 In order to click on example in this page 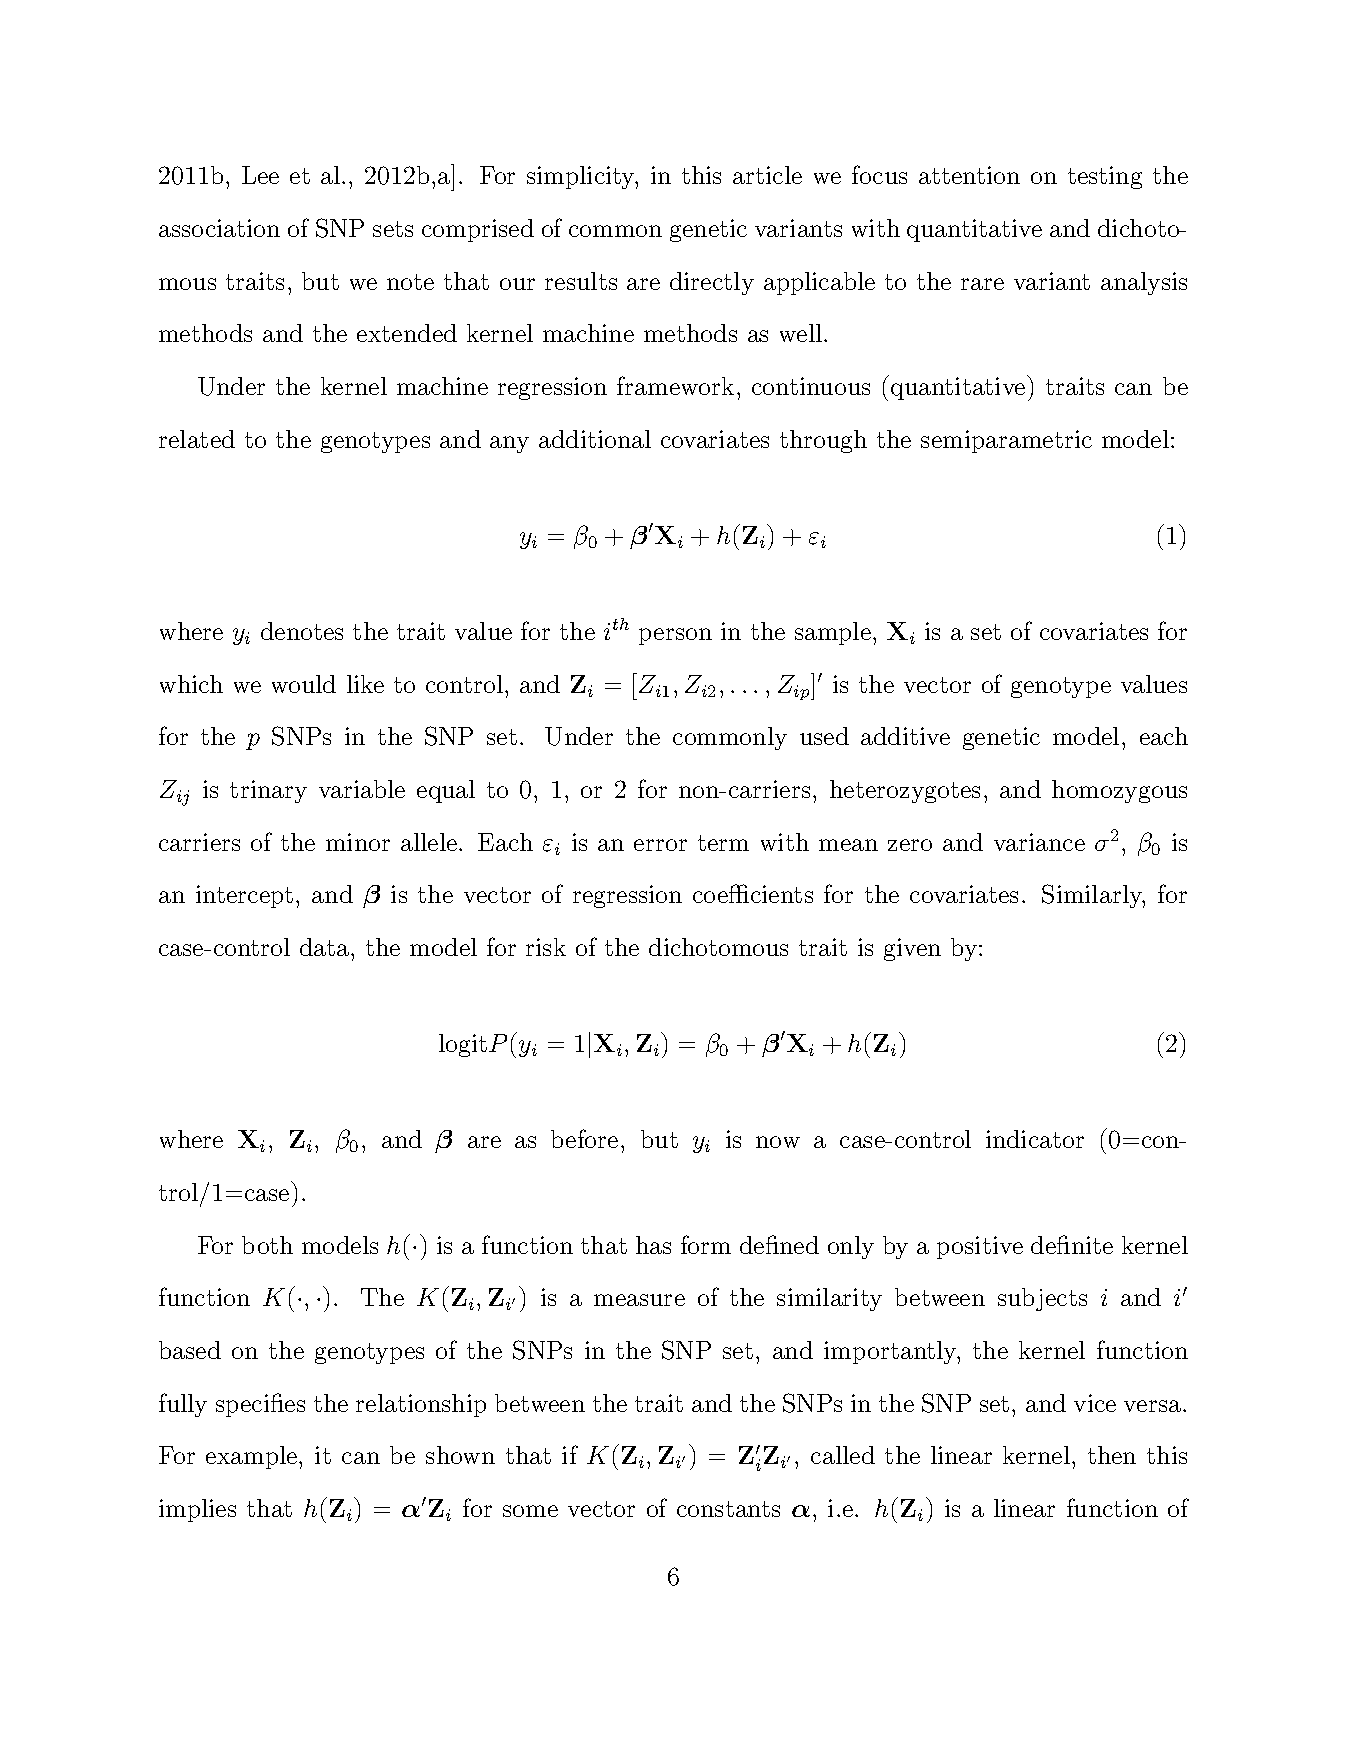, I will do `click(253, 1457)`.
